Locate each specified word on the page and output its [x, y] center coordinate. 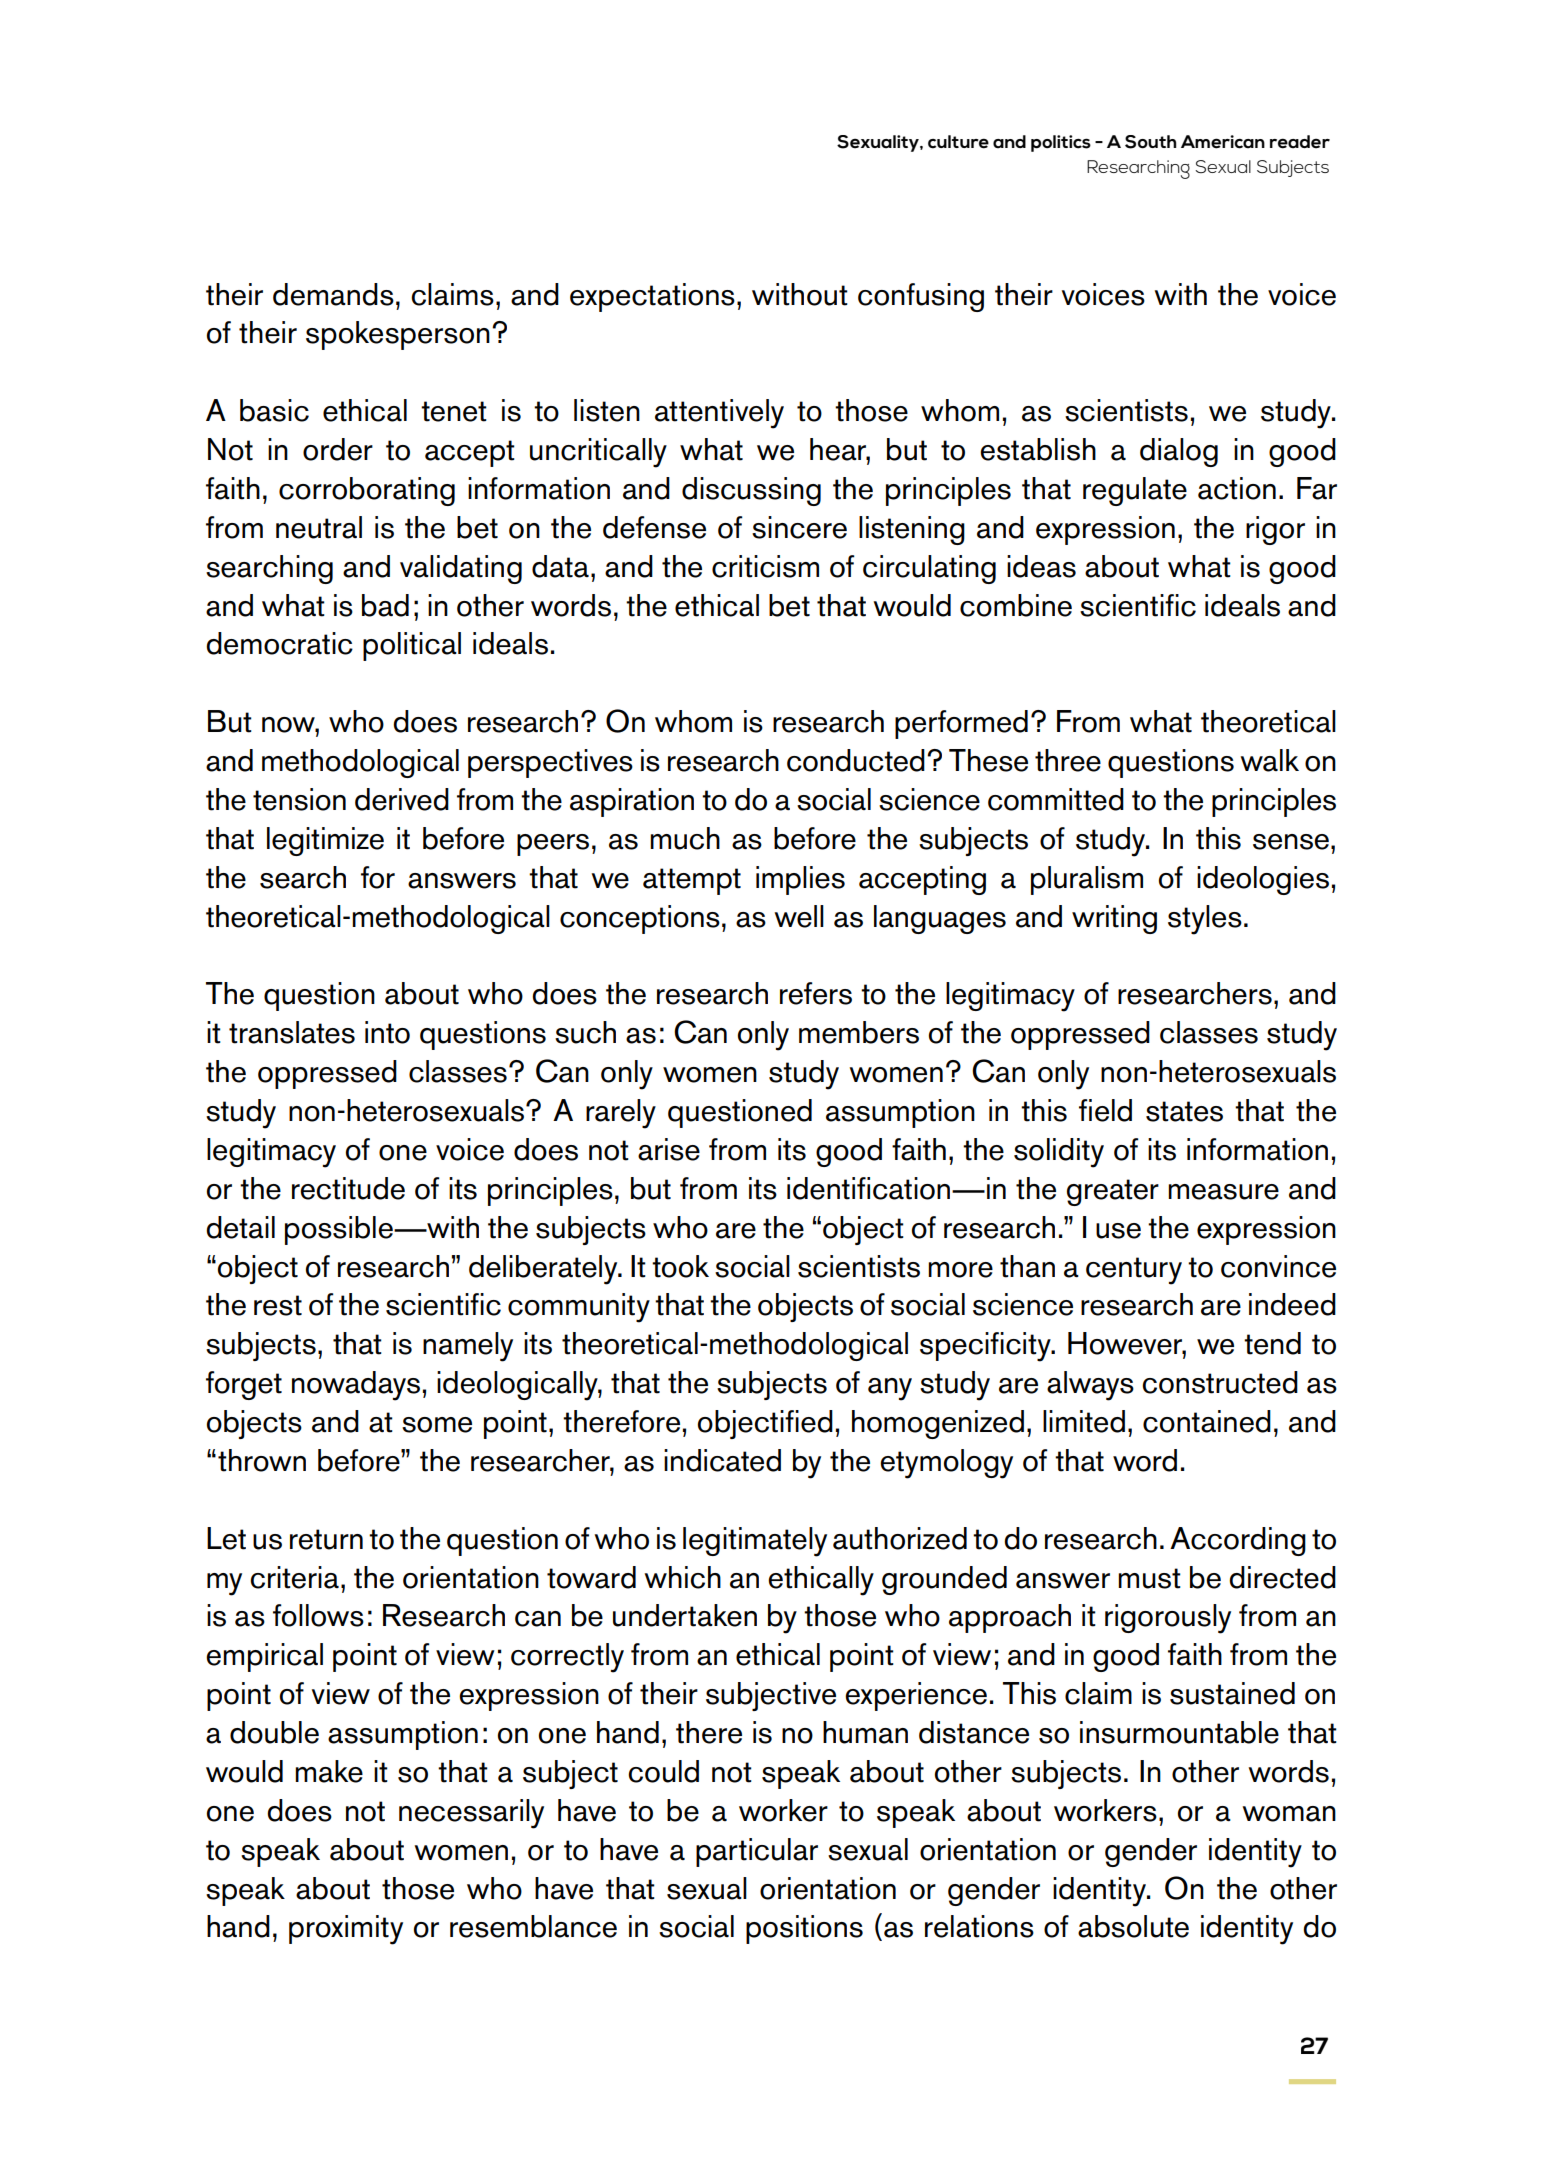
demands [333, 294]
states [1184, 1111]
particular [757, 1852]
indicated [722, 1460]
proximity [346, 1930]
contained [1207, 1421]
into [387, 1032]
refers [816, 993]
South [1151, 142]
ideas [1041, 566]
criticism [765, 566]
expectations [652, 297]
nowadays [356, 1386]
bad [385, 605]
